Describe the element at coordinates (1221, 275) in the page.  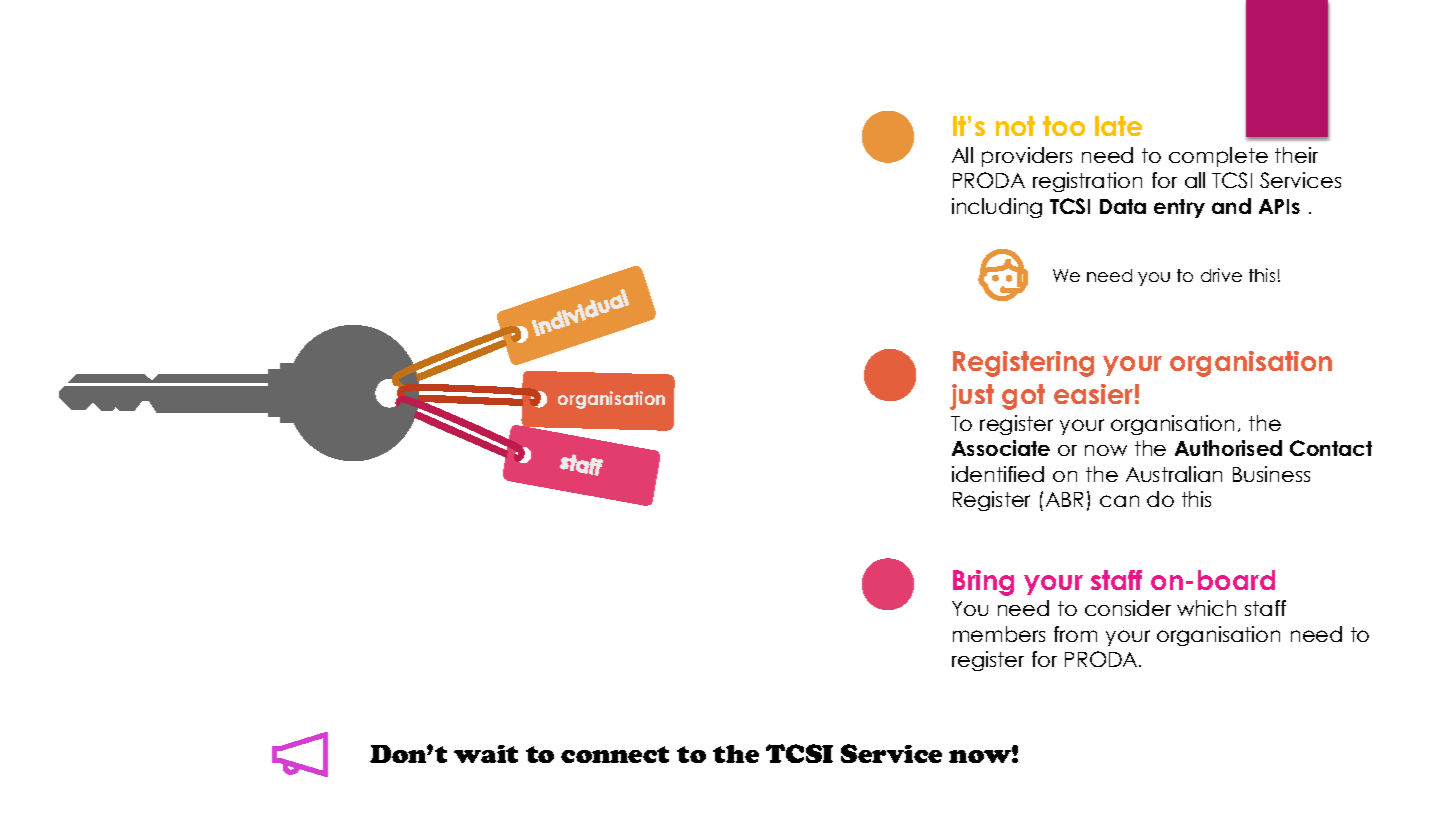
I see `drive` at that location.
